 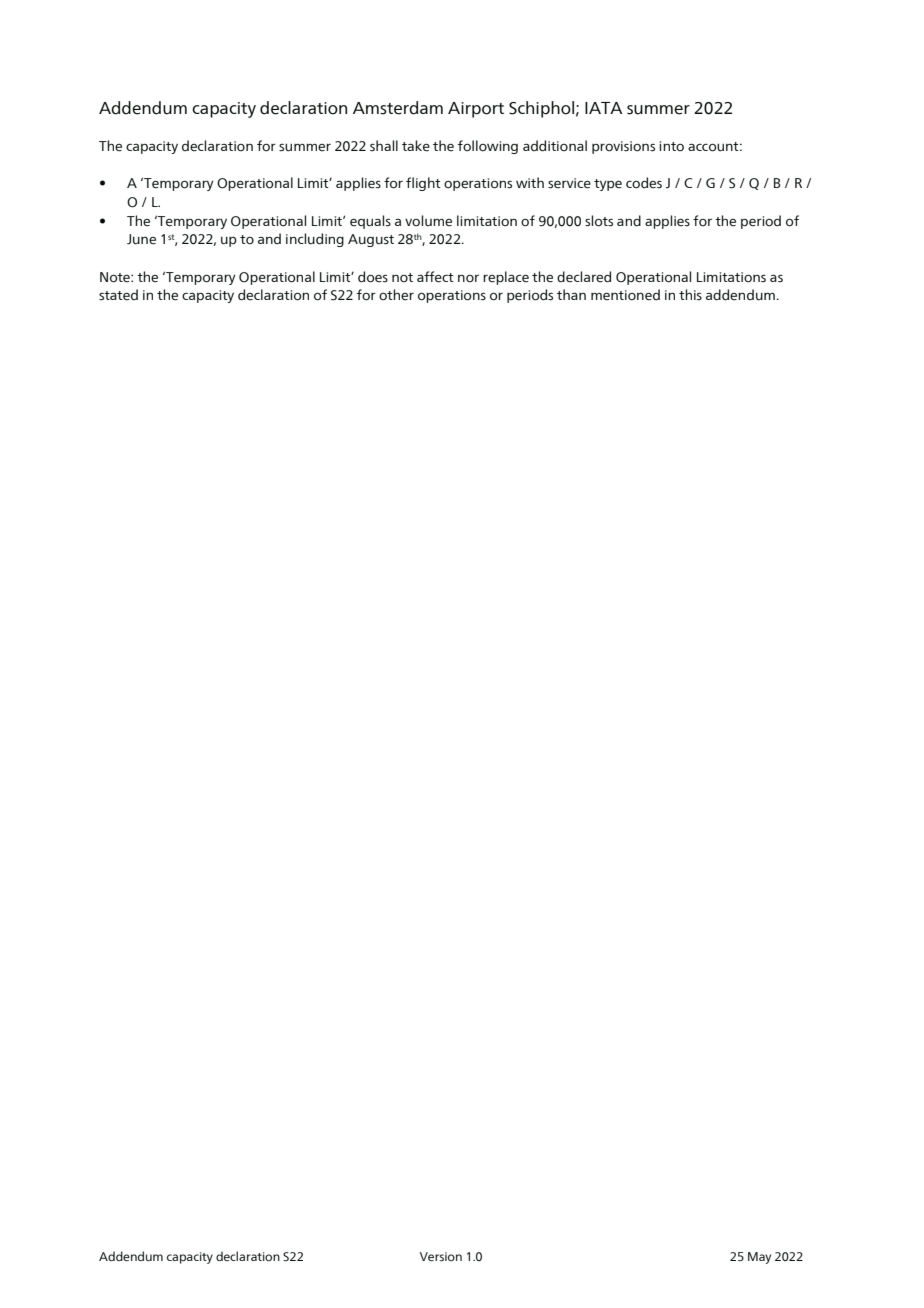 What do you see at coordinates (625, 295) in the image?
I see `mentioned` at bounding box center [625, 295].
